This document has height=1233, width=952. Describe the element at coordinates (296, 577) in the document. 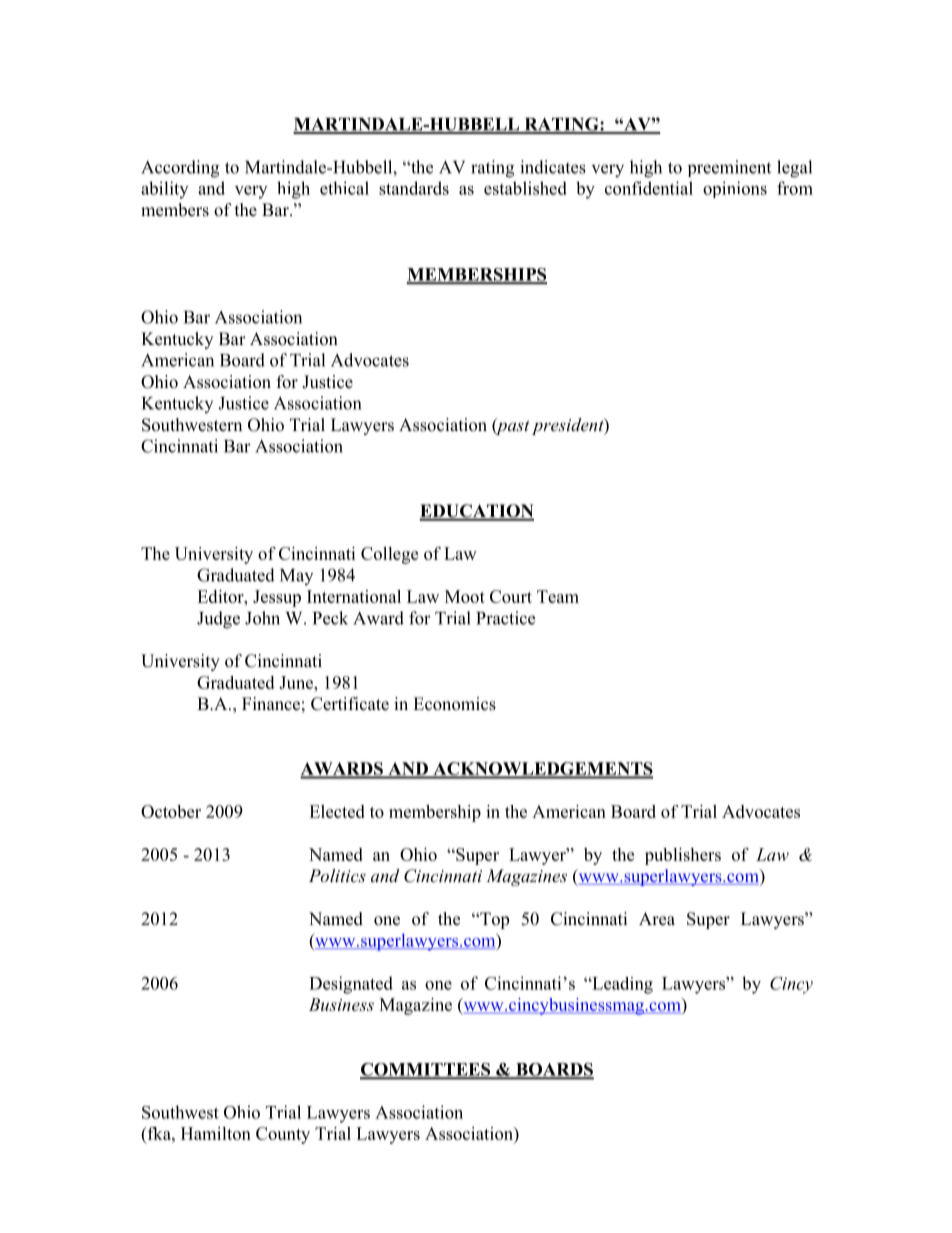

I see `May` at that location.
